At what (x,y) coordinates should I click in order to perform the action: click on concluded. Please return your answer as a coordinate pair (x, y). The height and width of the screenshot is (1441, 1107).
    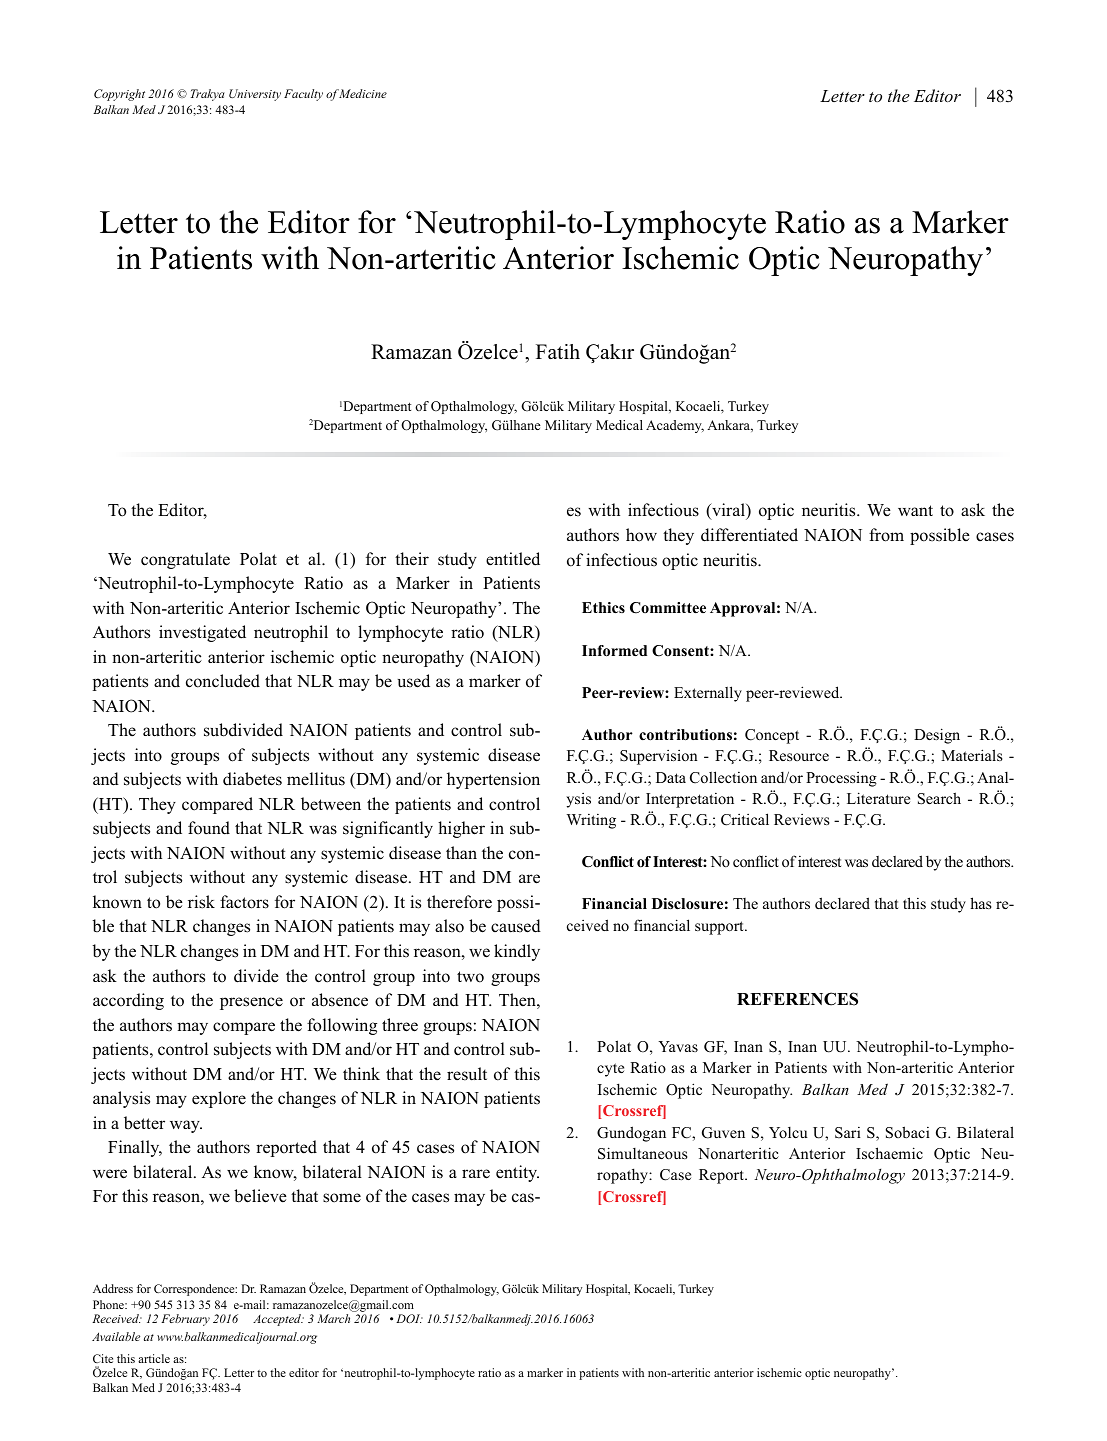
    Looking at the image, I should click on (223, 681).
